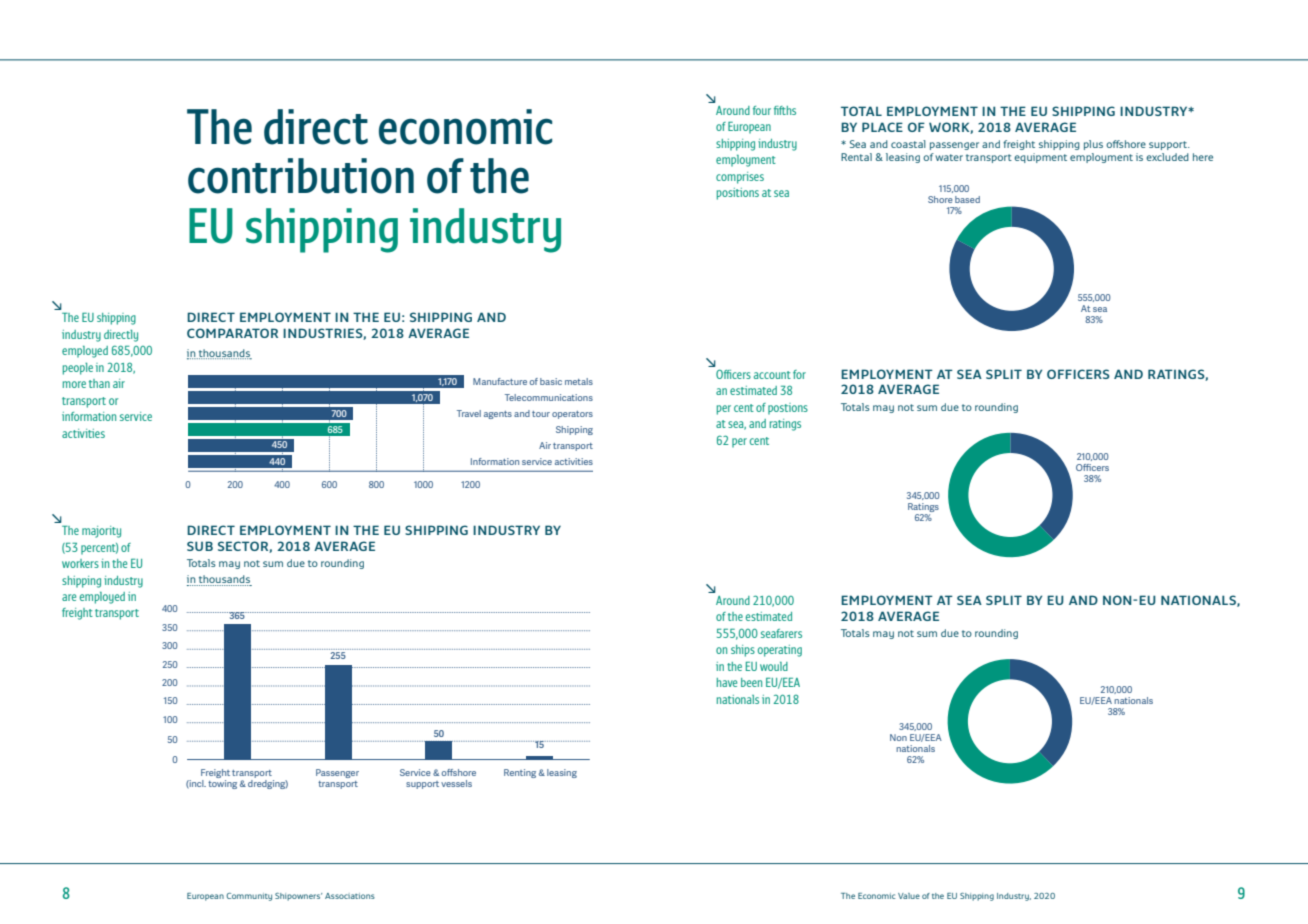 This document has width=1308, height=924. I want to click on seafarers, so click(781, 633).
